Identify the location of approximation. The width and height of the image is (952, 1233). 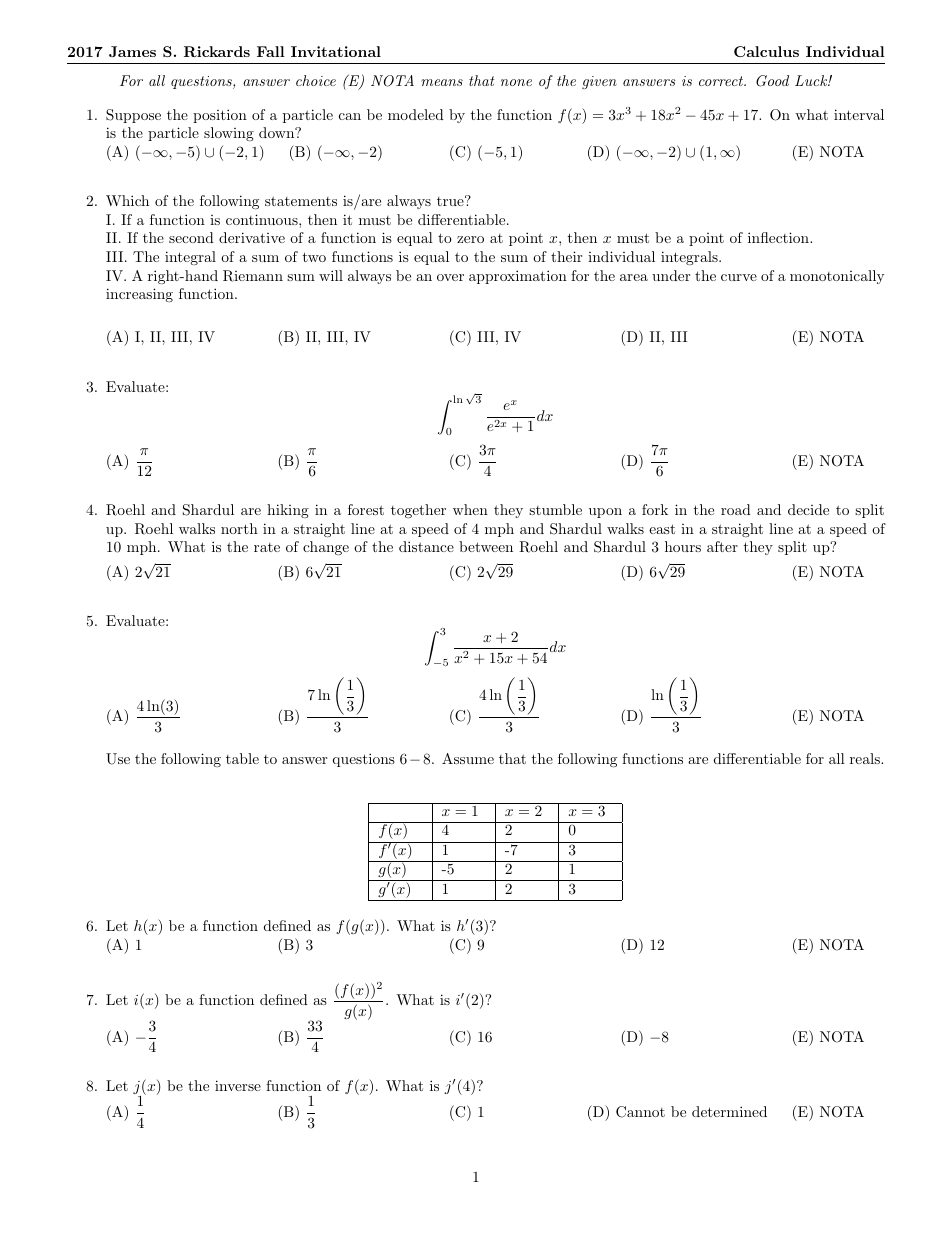
(518, 277).
